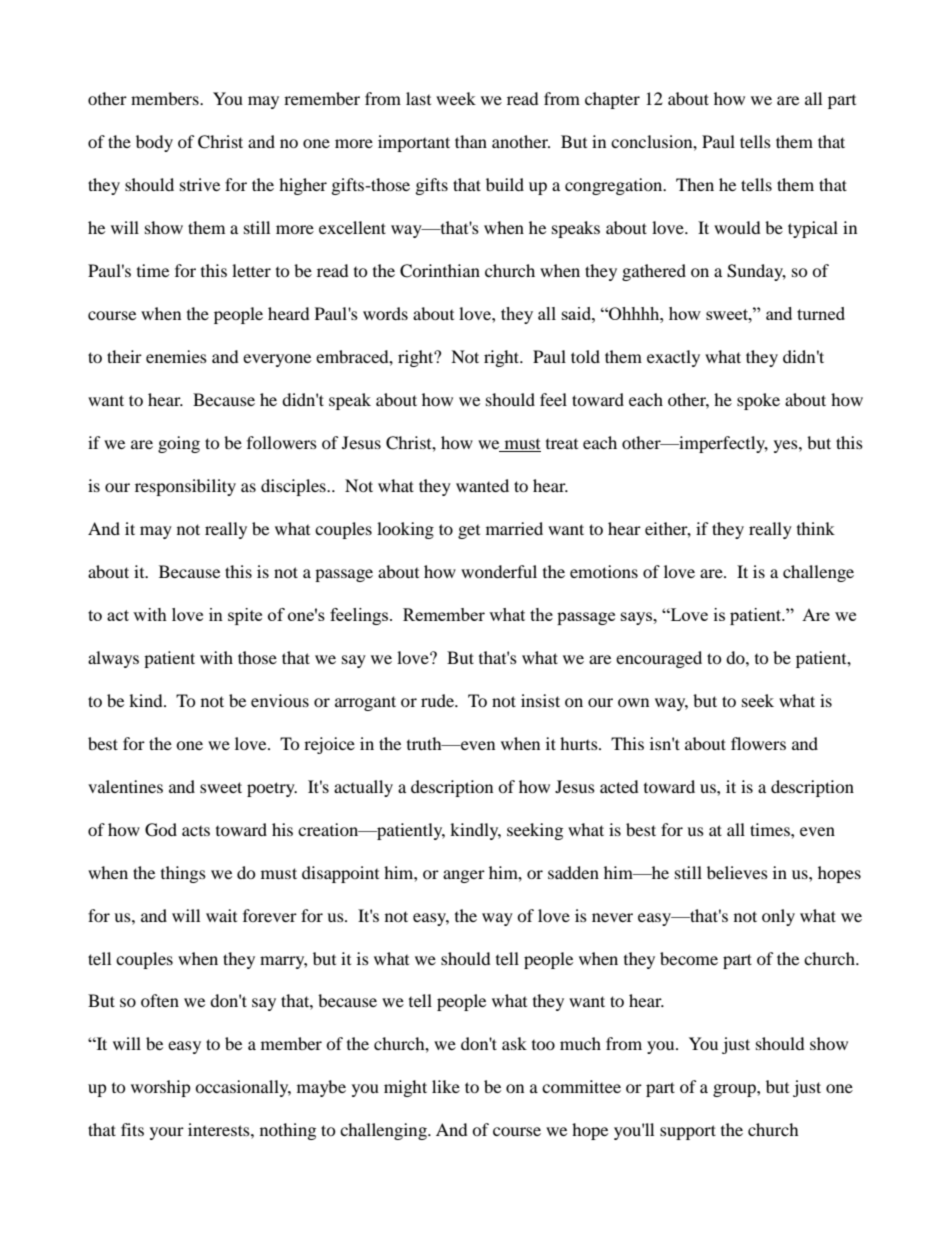  What do you see at coordinates (471, 141) in the screenshot?
I see `than` at bounding box center [471, 141].
